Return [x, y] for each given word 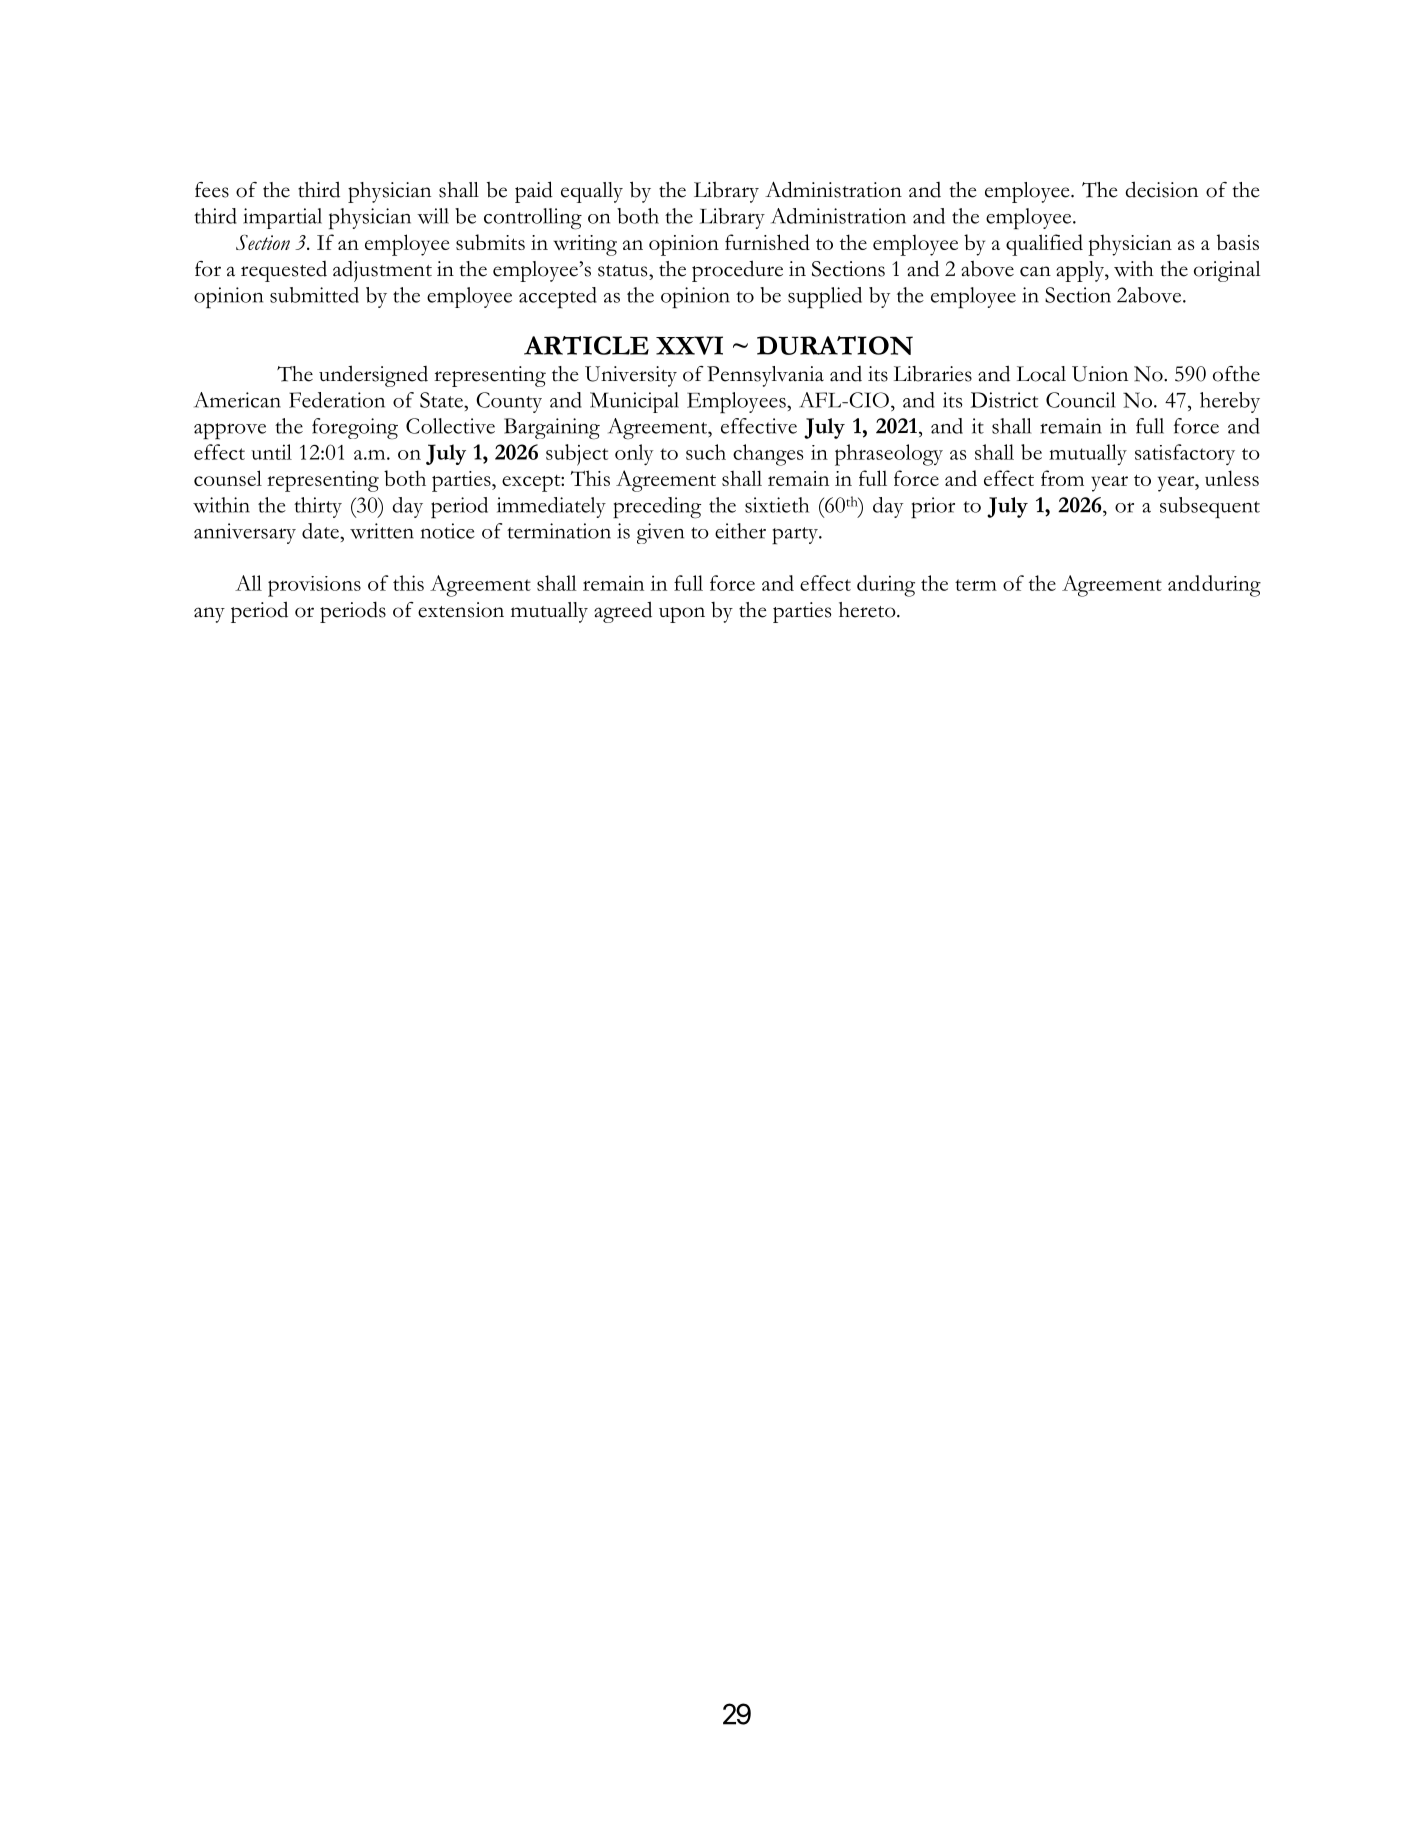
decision [1161, 189]
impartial [282, 218]
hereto [868, 610]
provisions [314, 586]
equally [592, 192]
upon [682, 615]
